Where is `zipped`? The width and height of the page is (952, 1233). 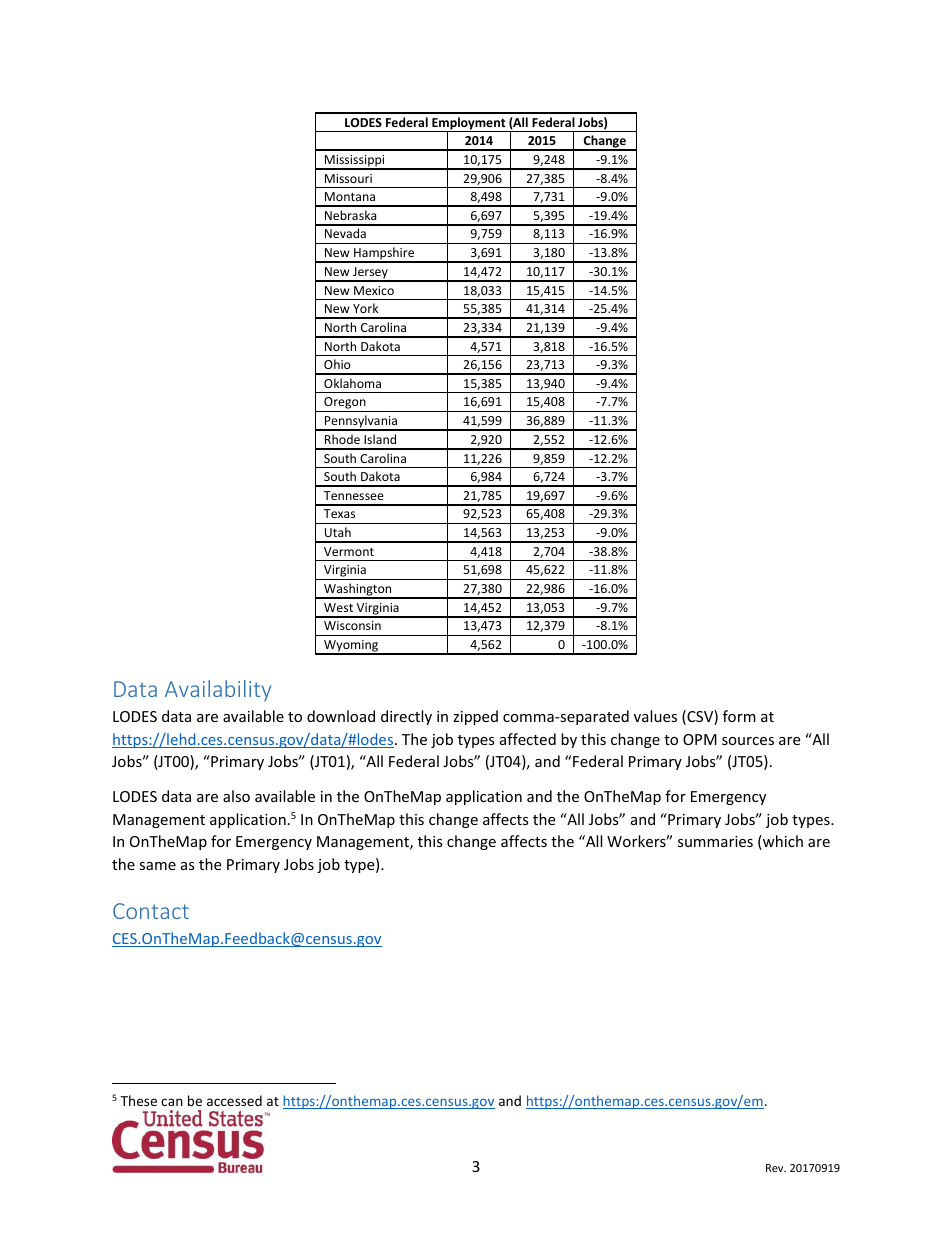 zipped is located at coordinates (475, 717).
